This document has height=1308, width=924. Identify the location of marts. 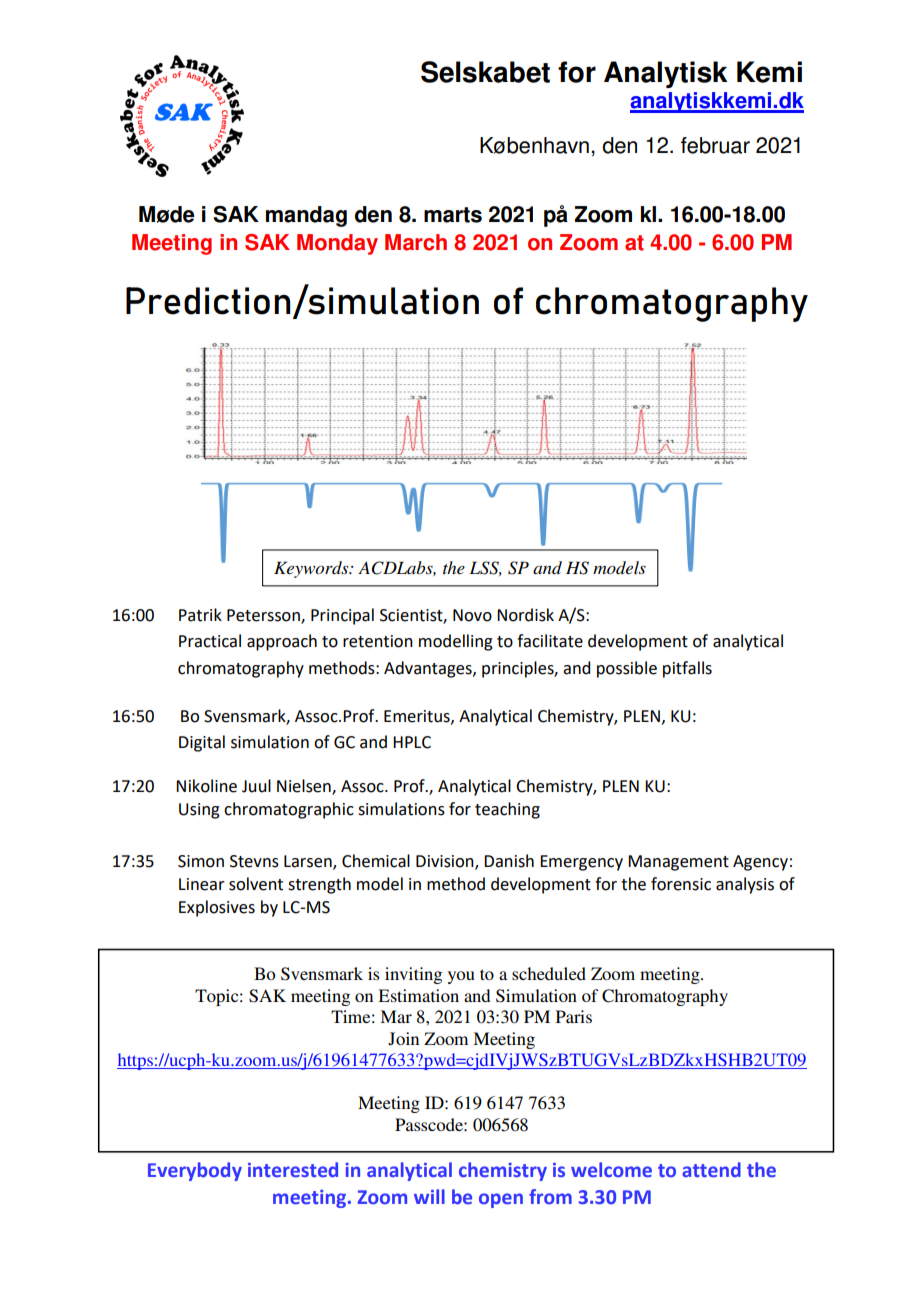
(453, 215).
